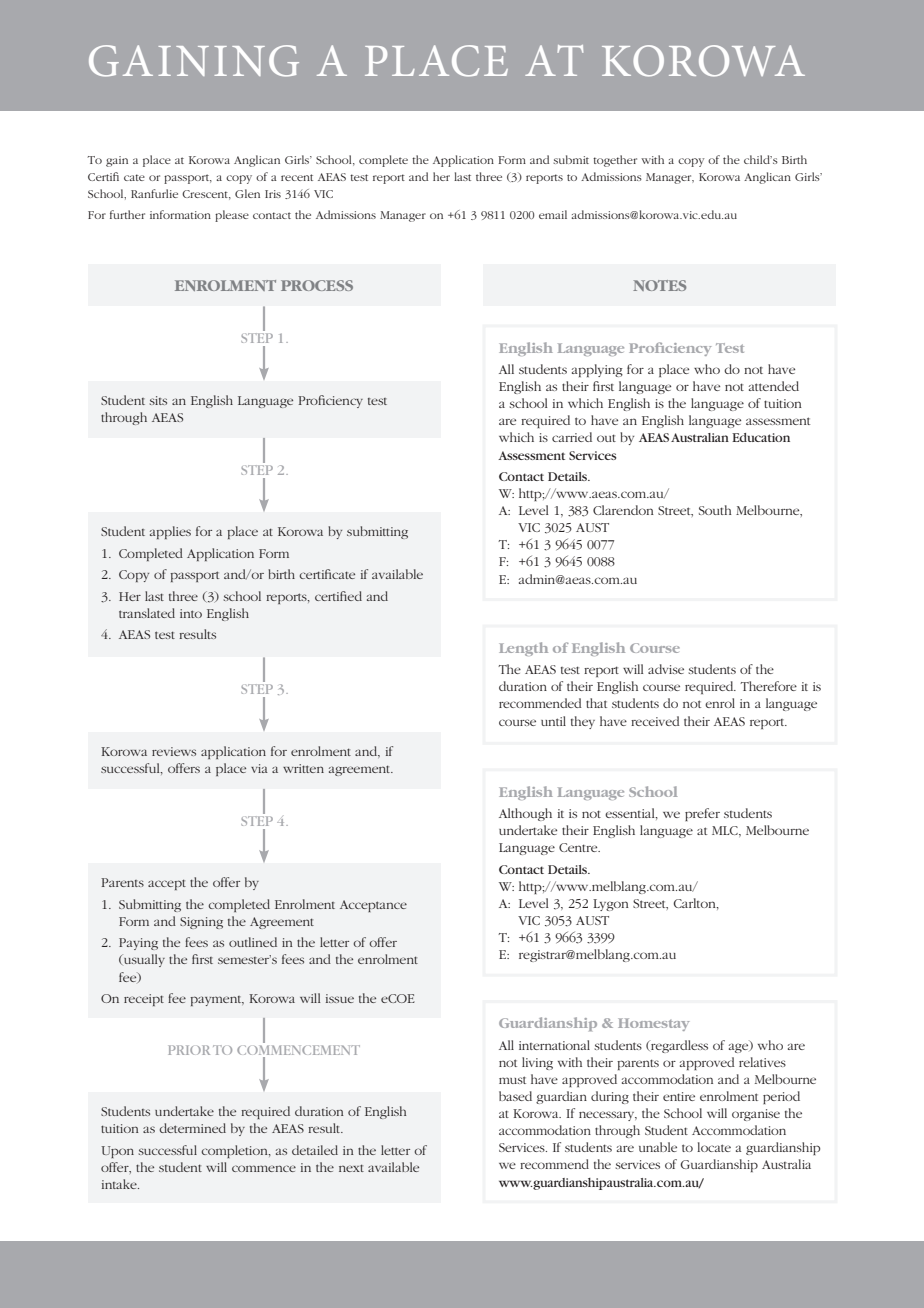  What do you see at coordinates (702, 814) in the image?
I see `prefer` at bounding box center [702, 814].
